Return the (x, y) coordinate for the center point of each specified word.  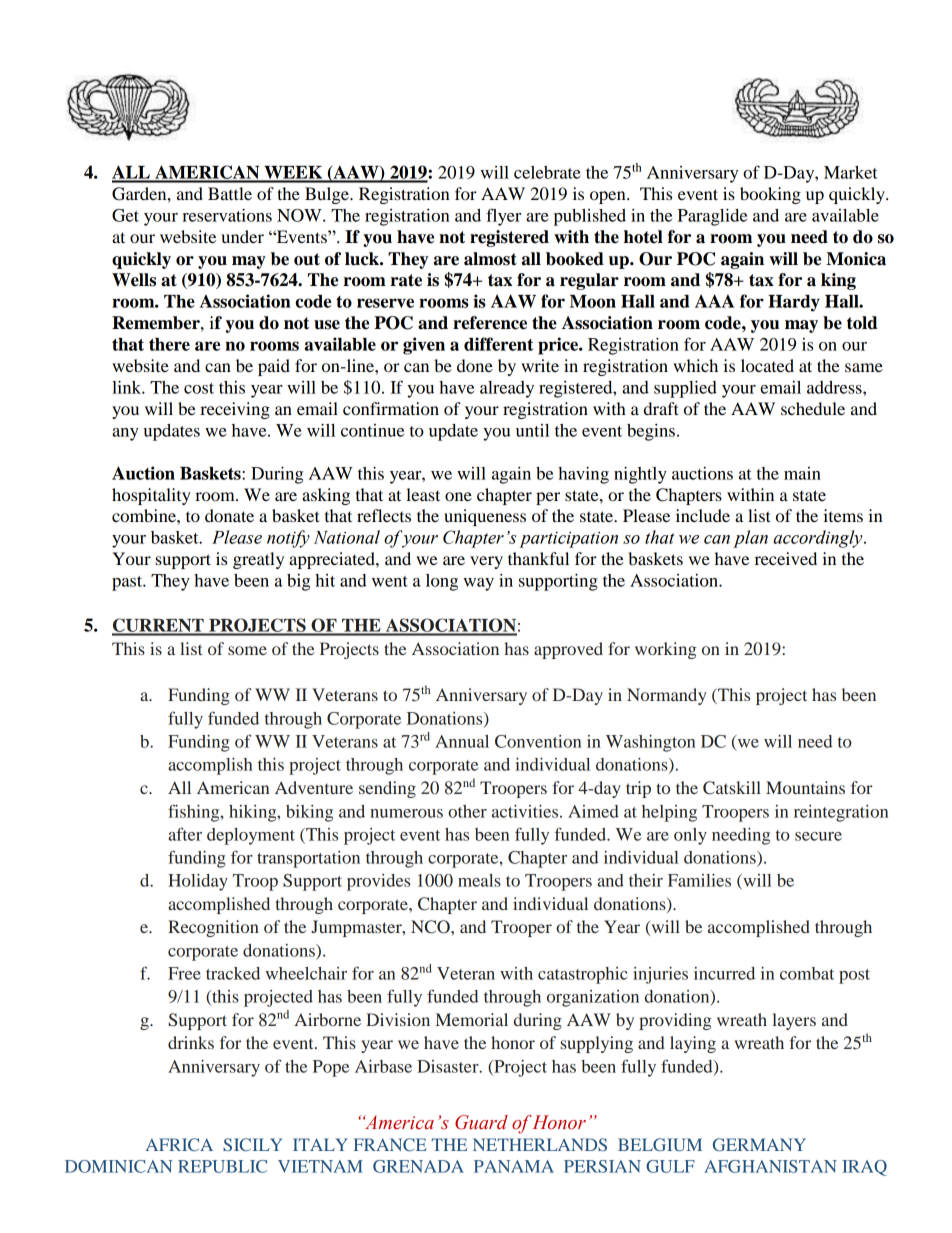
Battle (230, 193)
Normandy (666, 696)
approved (568, 650)
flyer (503, 217)
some (247, 650)
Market (851, 172)
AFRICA (179, 1144)
